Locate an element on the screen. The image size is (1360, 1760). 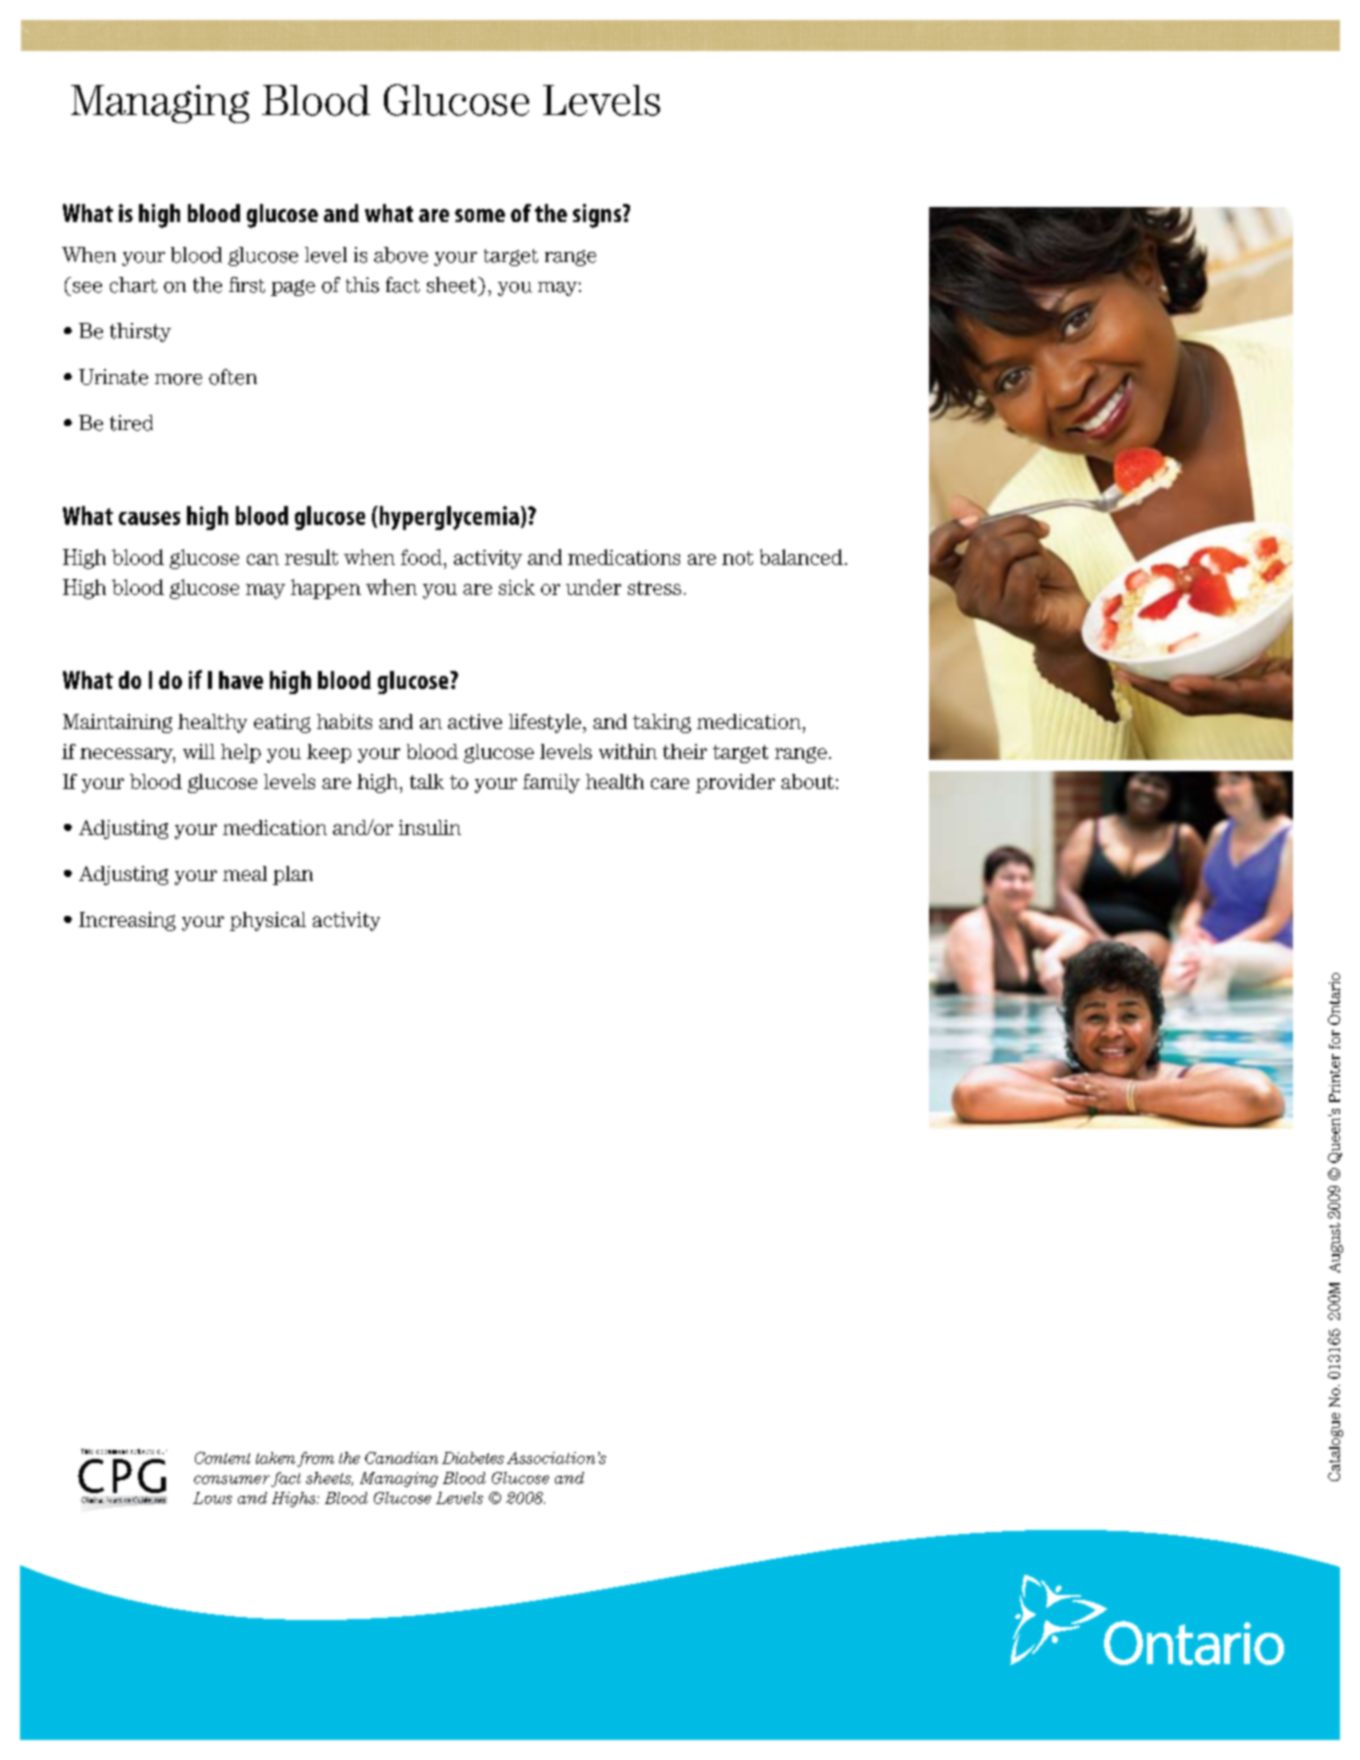
provider is located at coordinates (735, 783).
